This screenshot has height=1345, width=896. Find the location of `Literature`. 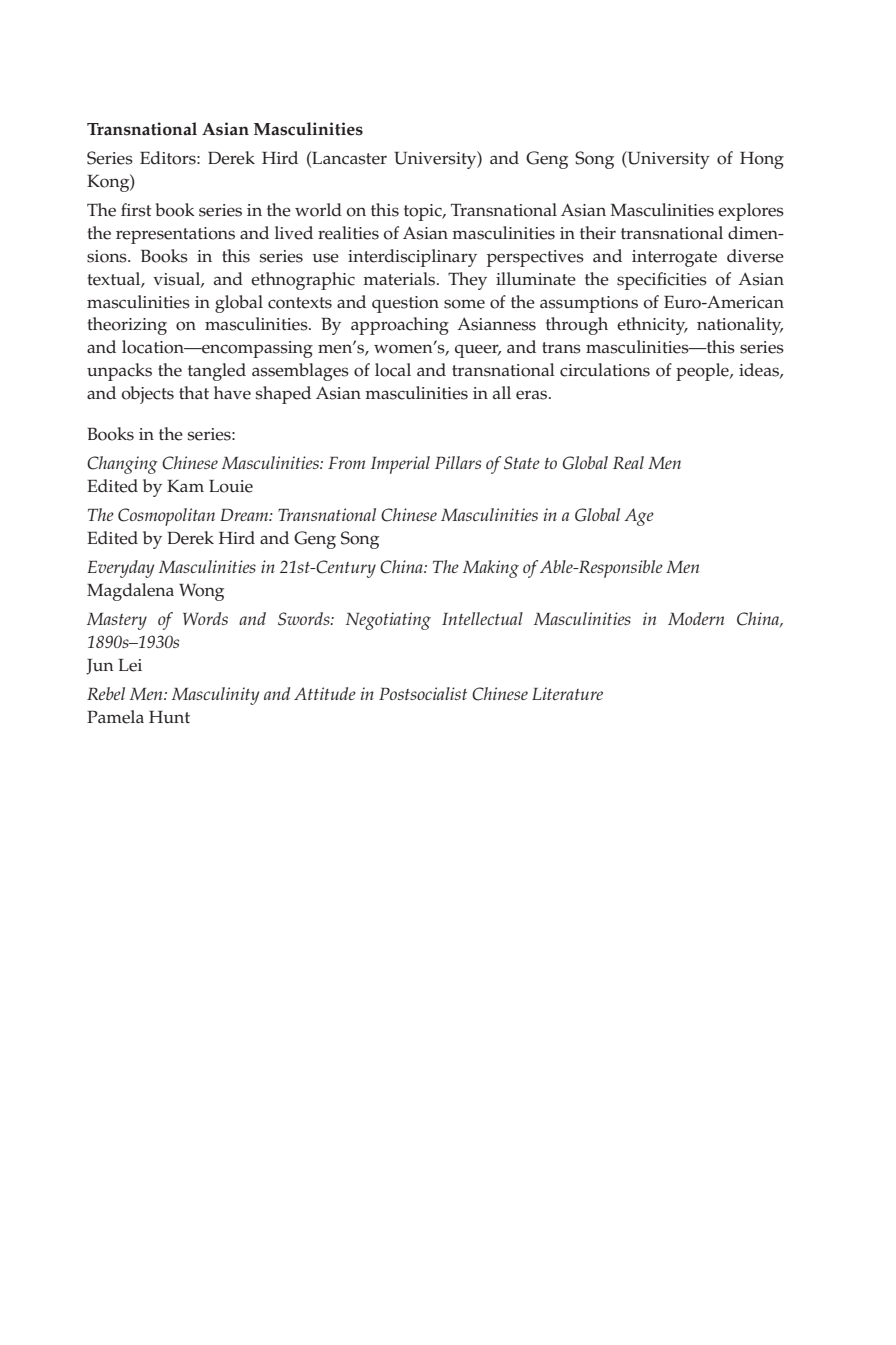

Literature is located at coordinates (567, 693).
